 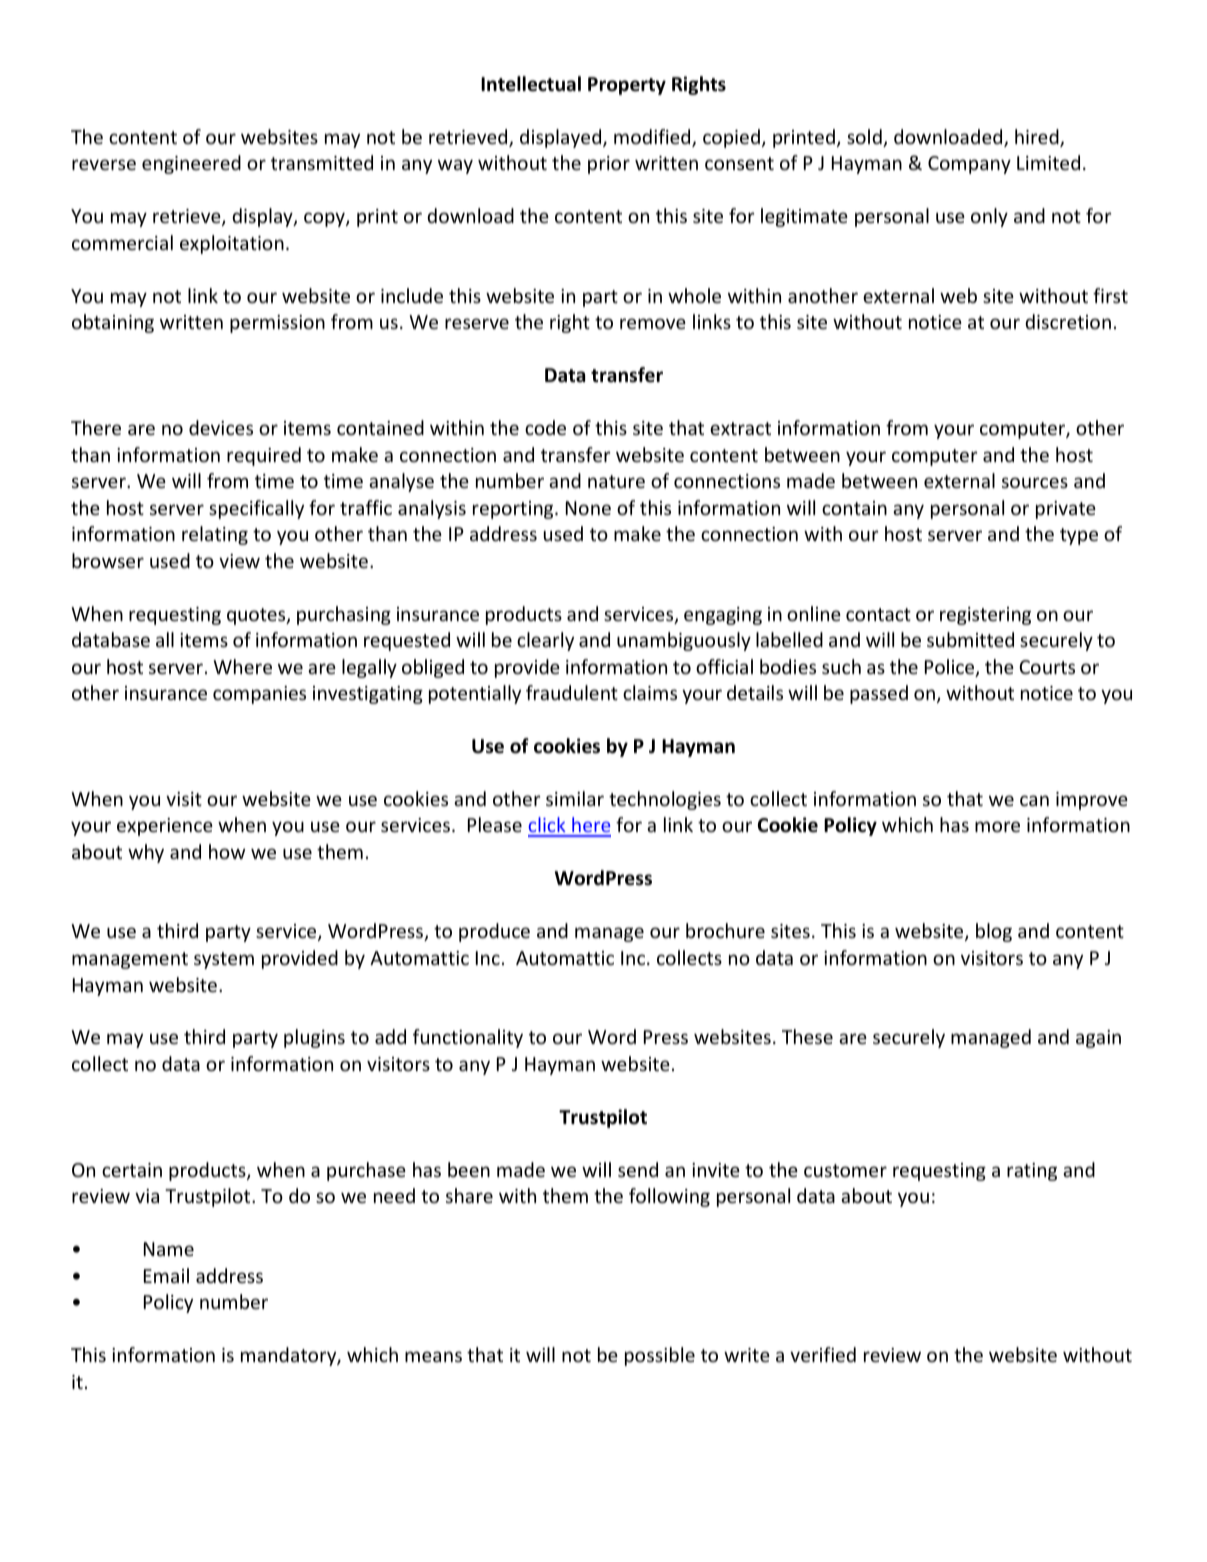 What do you see at coordinates (823, 1354) in the screenshot?
I see `verified` at bounding box center [823, 1354].
